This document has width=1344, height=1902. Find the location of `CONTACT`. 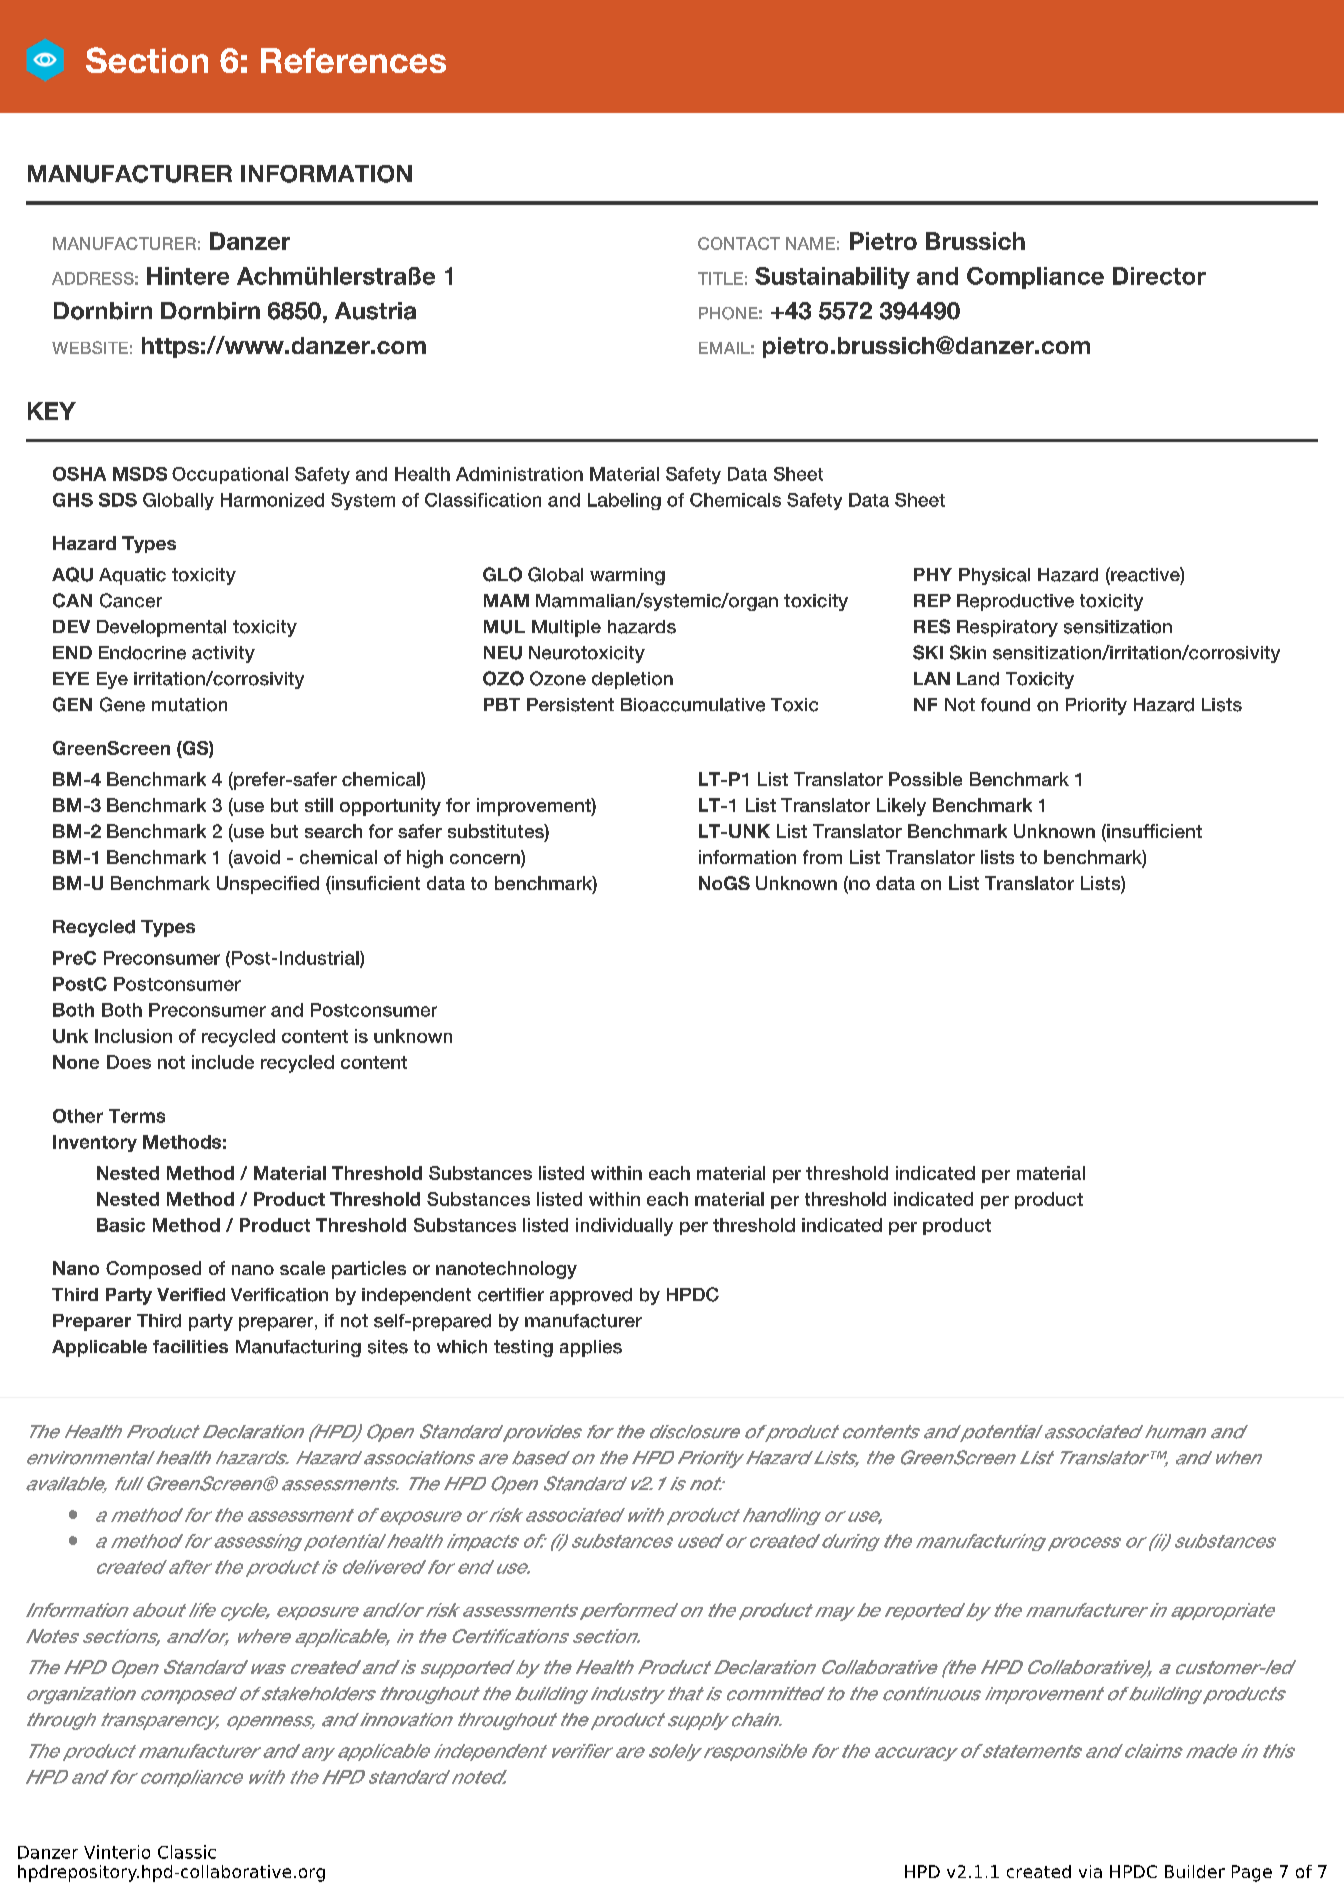

CONTACT is located at coordinates (739, 243).
